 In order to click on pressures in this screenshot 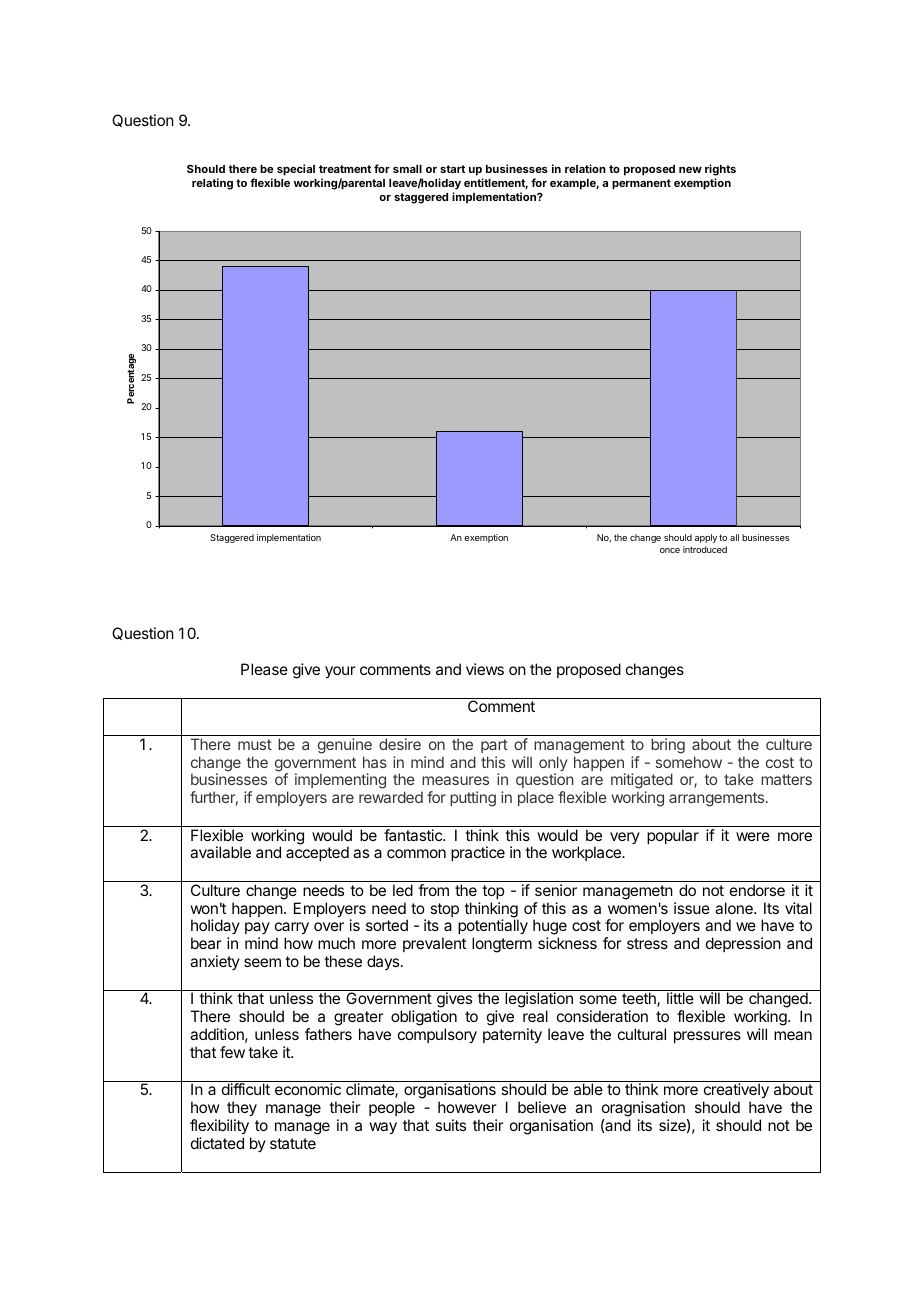, I will do `click(707, 1037)`.
